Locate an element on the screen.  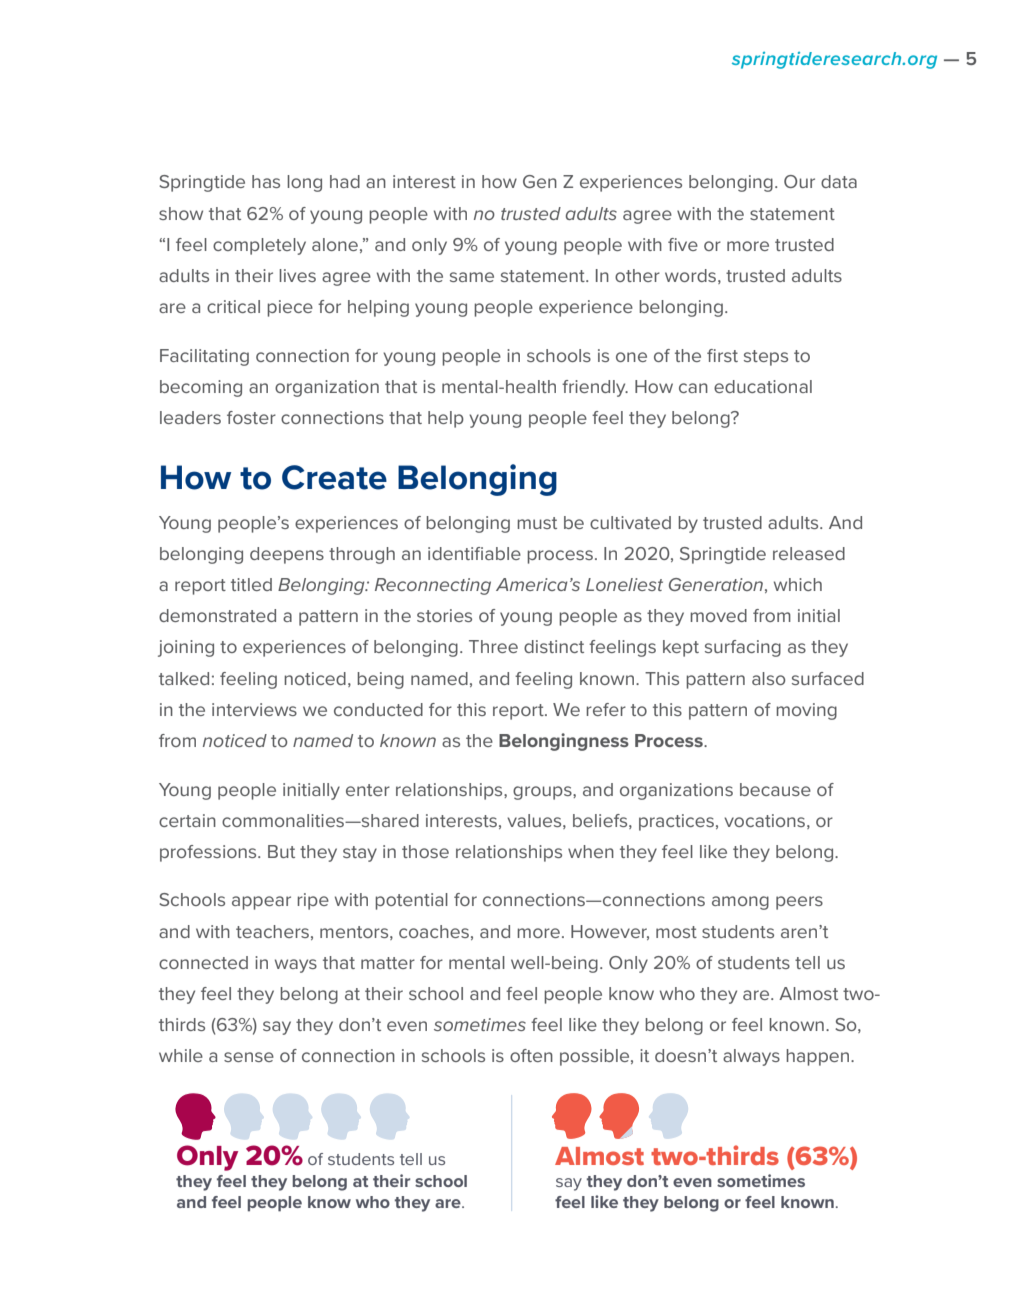
demonstrated is located at coordinates (217, 615).
